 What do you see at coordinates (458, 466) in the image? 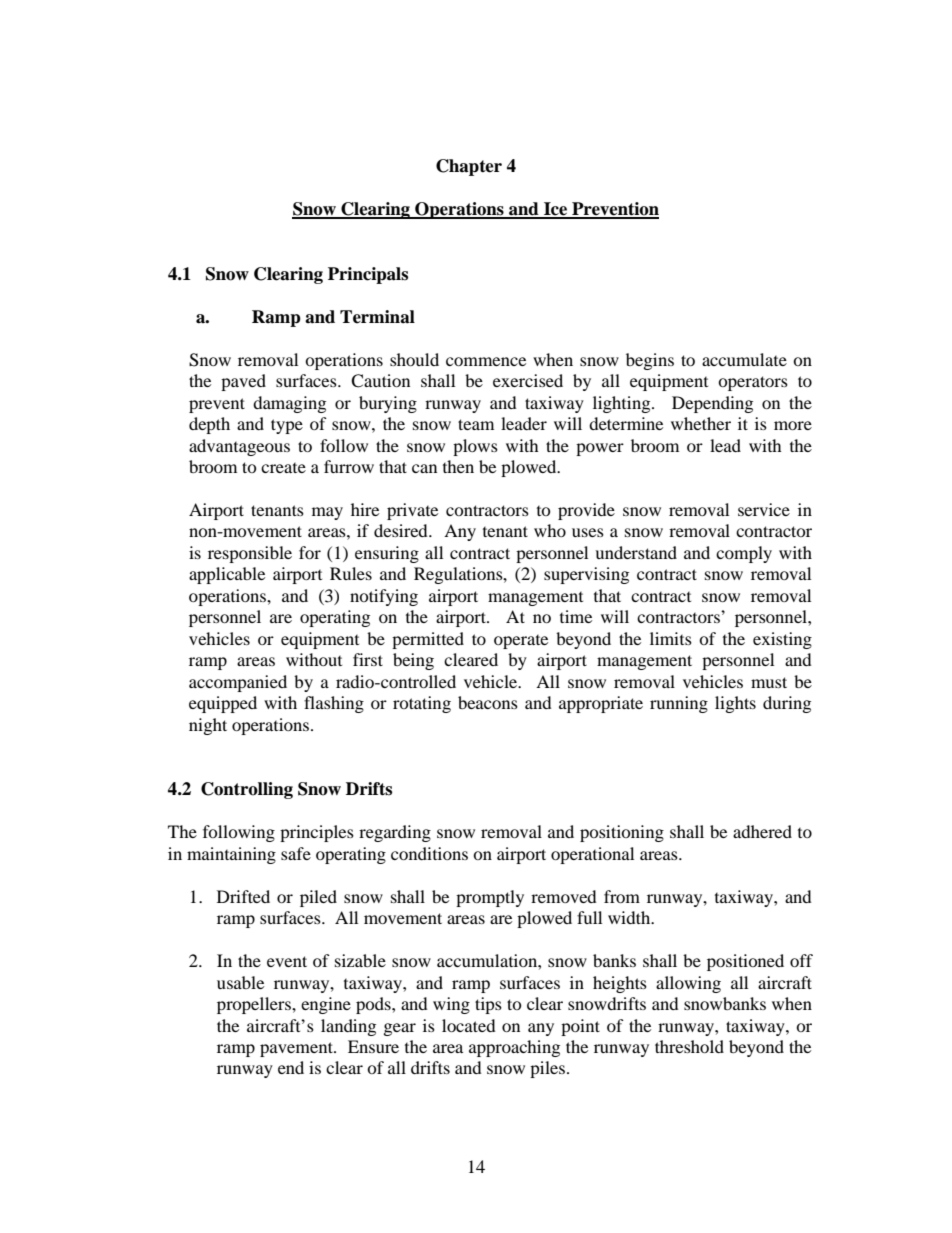
I see `then` at bounding box center [458, 466].
